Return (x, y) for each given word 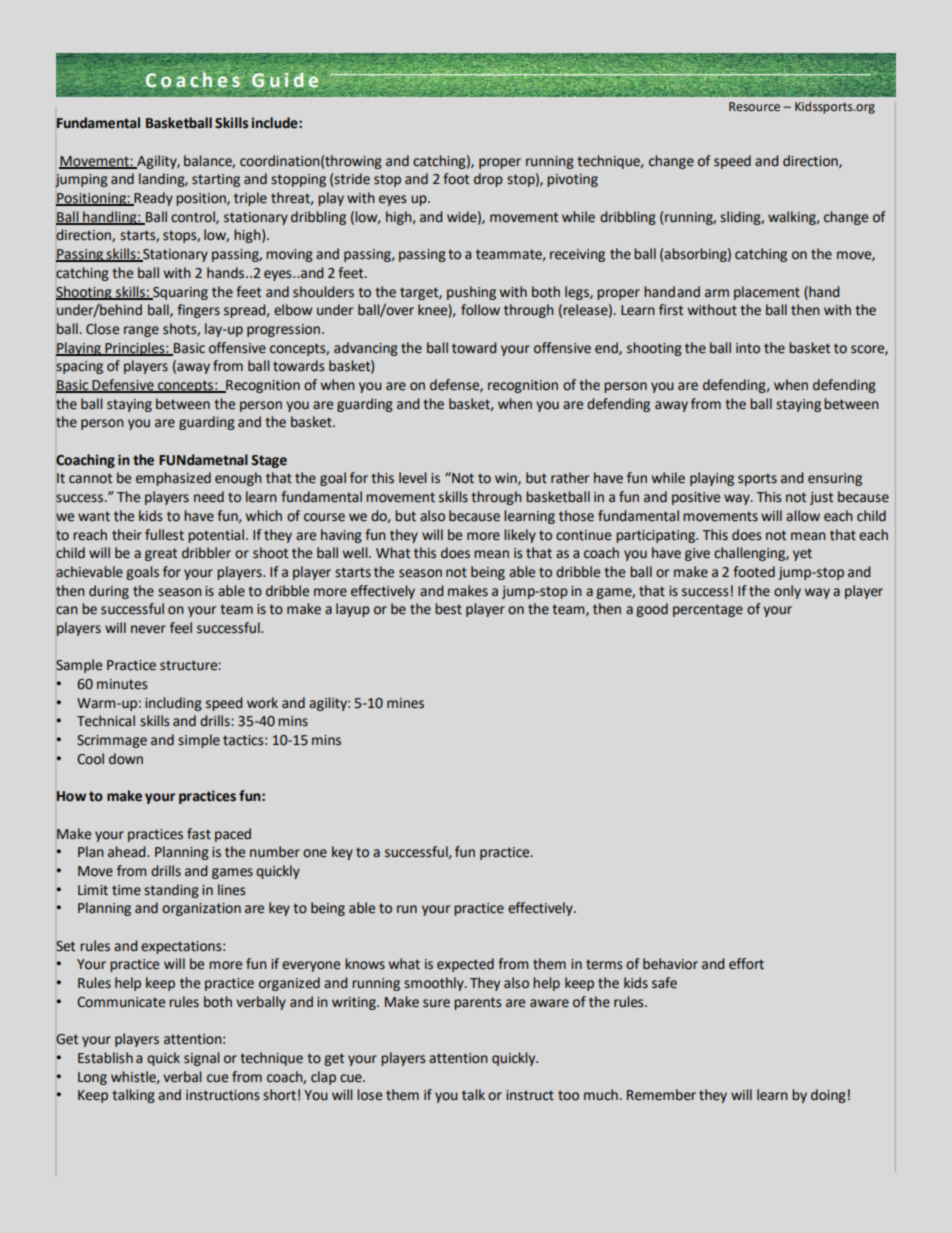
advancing (366, 349)
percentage (708, 610)
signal (202, 1059)
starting (216, 180)
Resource (754, 107)
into (748, 348)
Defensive (123, 386)
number (275, 852)
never (148, 629)
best (448, 609)
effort (746, 964)
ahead (128, 852)
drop (488, 180)
